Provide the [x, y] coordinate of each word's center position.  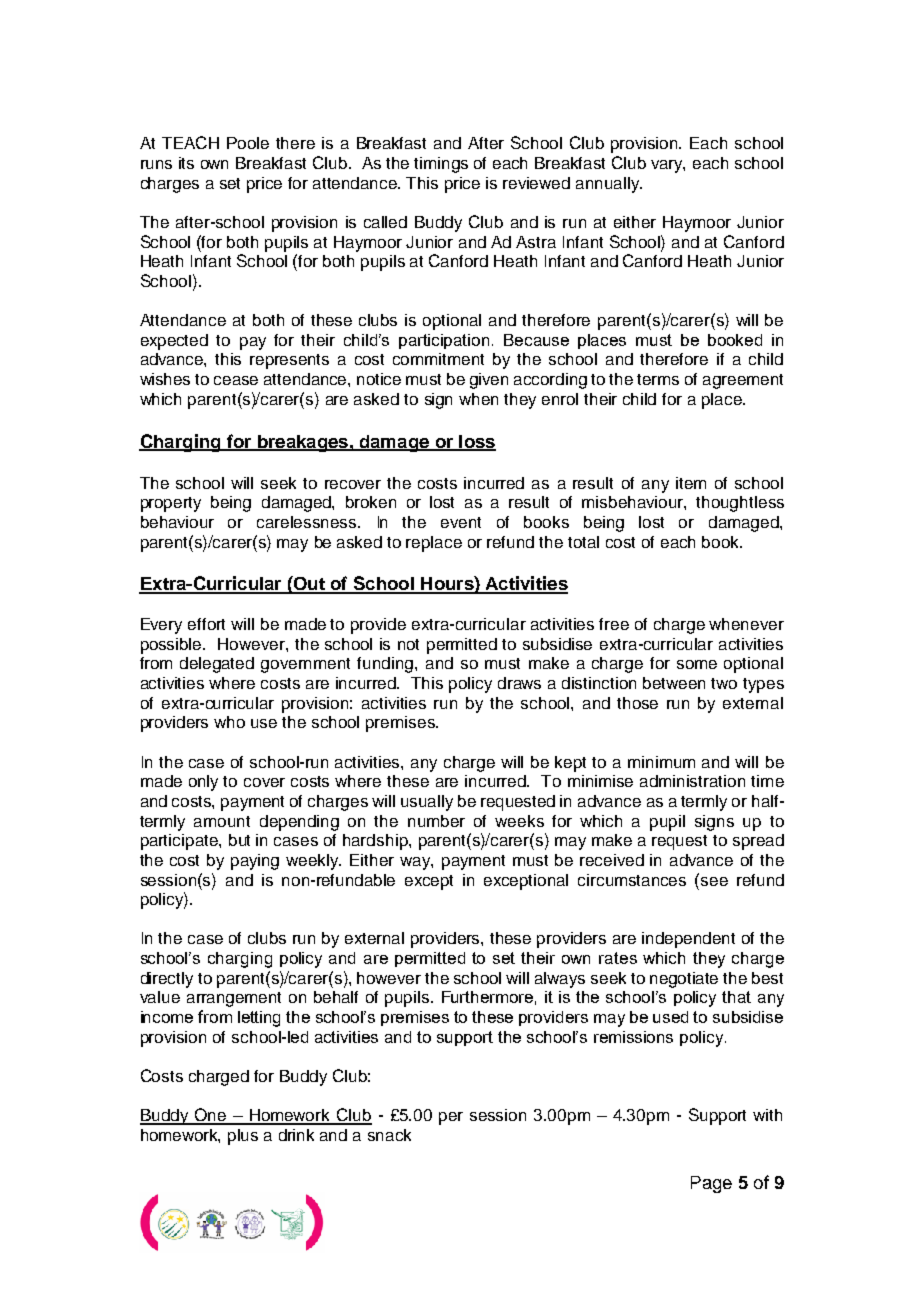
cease [236, 380]
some [697, 664]
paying [255, 862]
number [436, 821]
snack [389, 1135]
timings [441, 165]
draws [519, 683]
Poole [248, 143]
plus [243, 1137]
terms [658, 379]
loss [476, 442]
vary [668, 166]
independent [688, 940]
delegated [217, 665]
